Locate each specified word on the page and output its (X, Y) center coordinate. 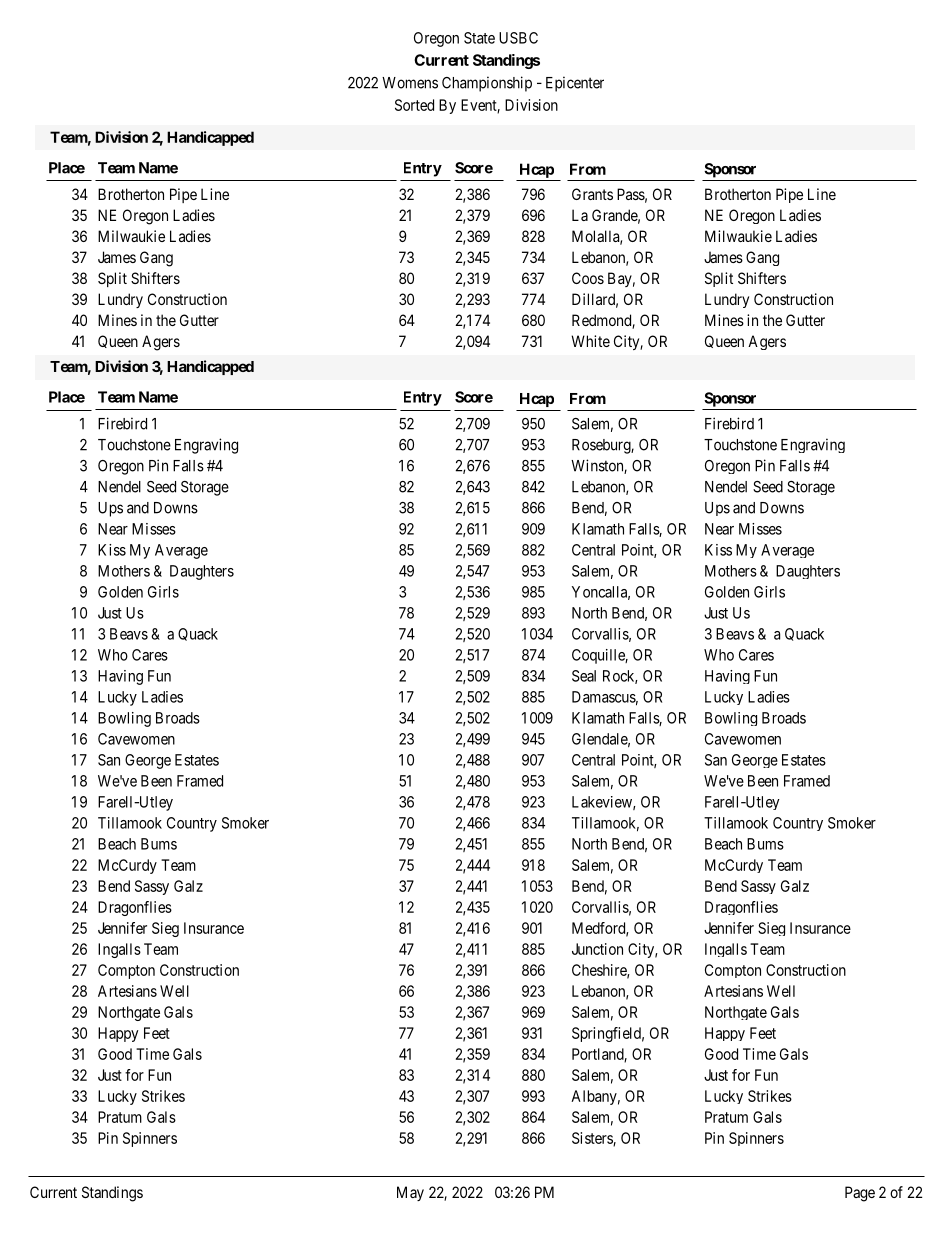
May (410, 1193)
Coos (588, 278)
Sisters (593, 1139)
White (590, 341)
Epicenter (575, 84)
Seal (584, 676)
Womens (410, 83)
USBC (518, 38)
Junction (597, 949)
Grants (592, 194)
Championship (487, 84)
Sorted (414, 105)
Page (860, 1194)
